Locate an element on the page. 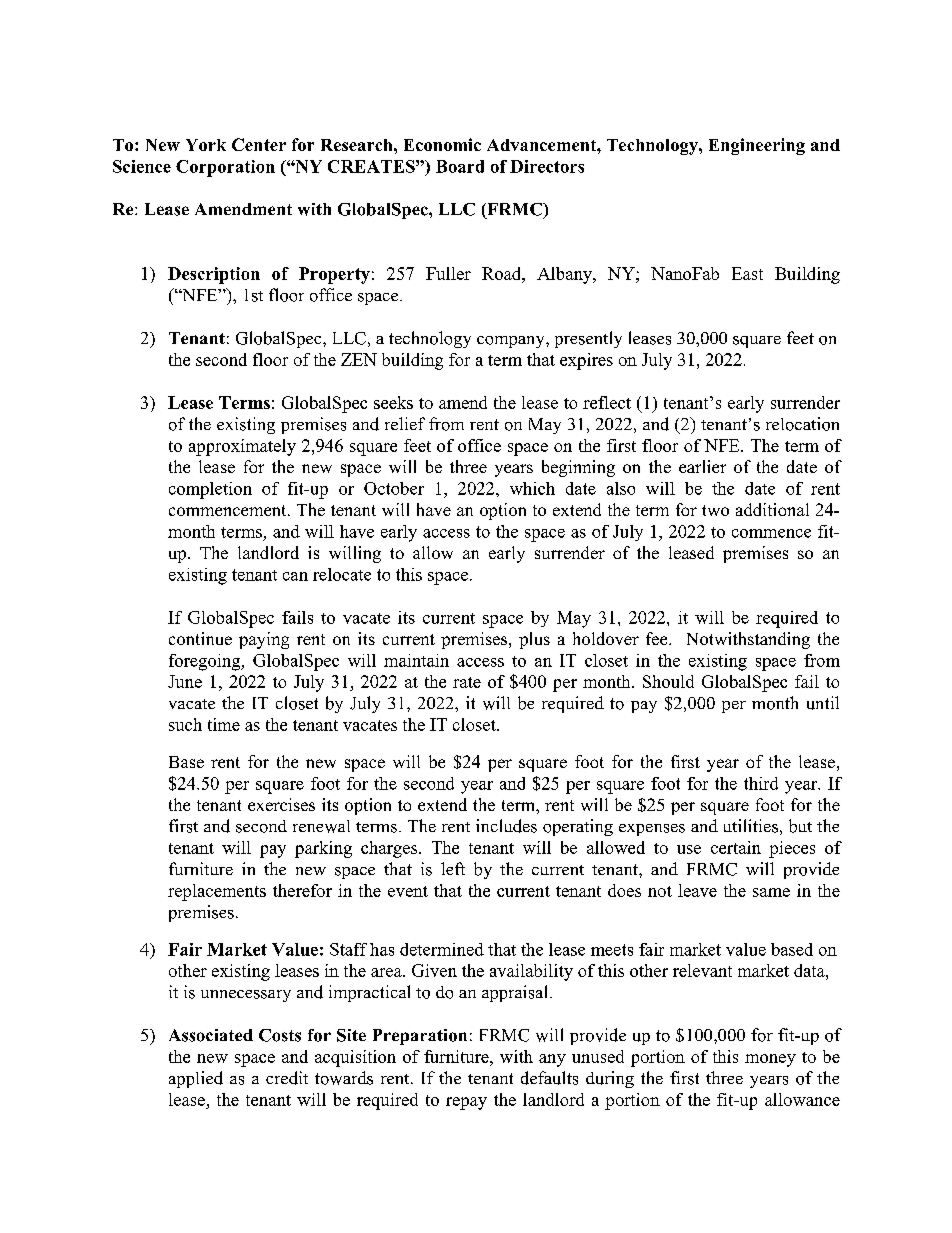 This page has width=952, height=1233. Should is located at coordinates (668, 681).
